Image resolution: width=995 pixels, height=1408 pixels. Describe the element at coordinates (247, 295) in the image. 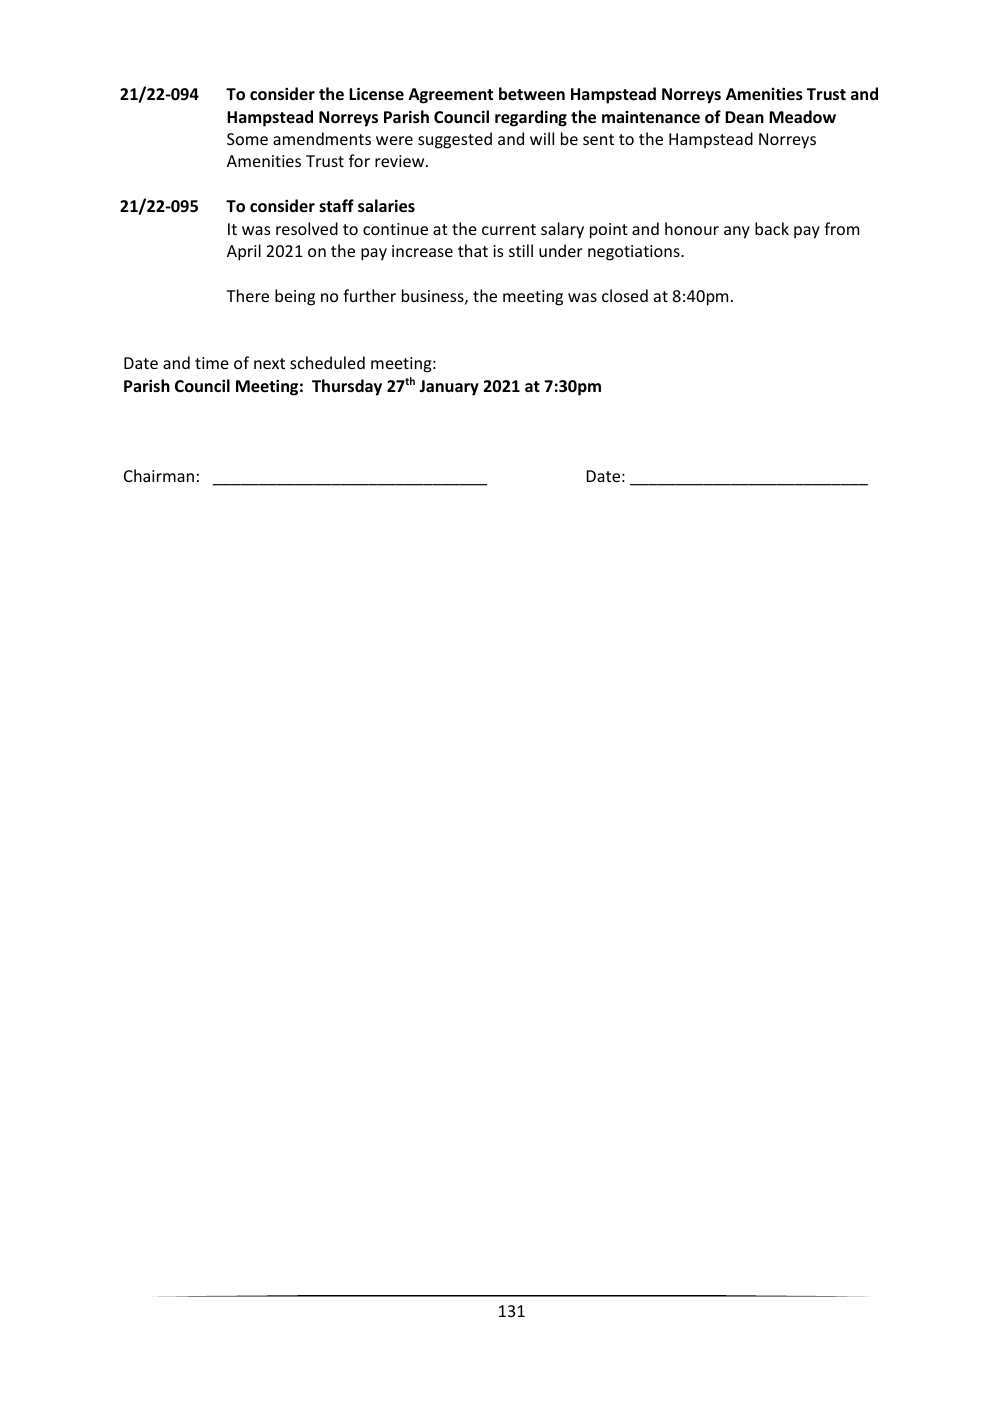

I see `There` at that location.
